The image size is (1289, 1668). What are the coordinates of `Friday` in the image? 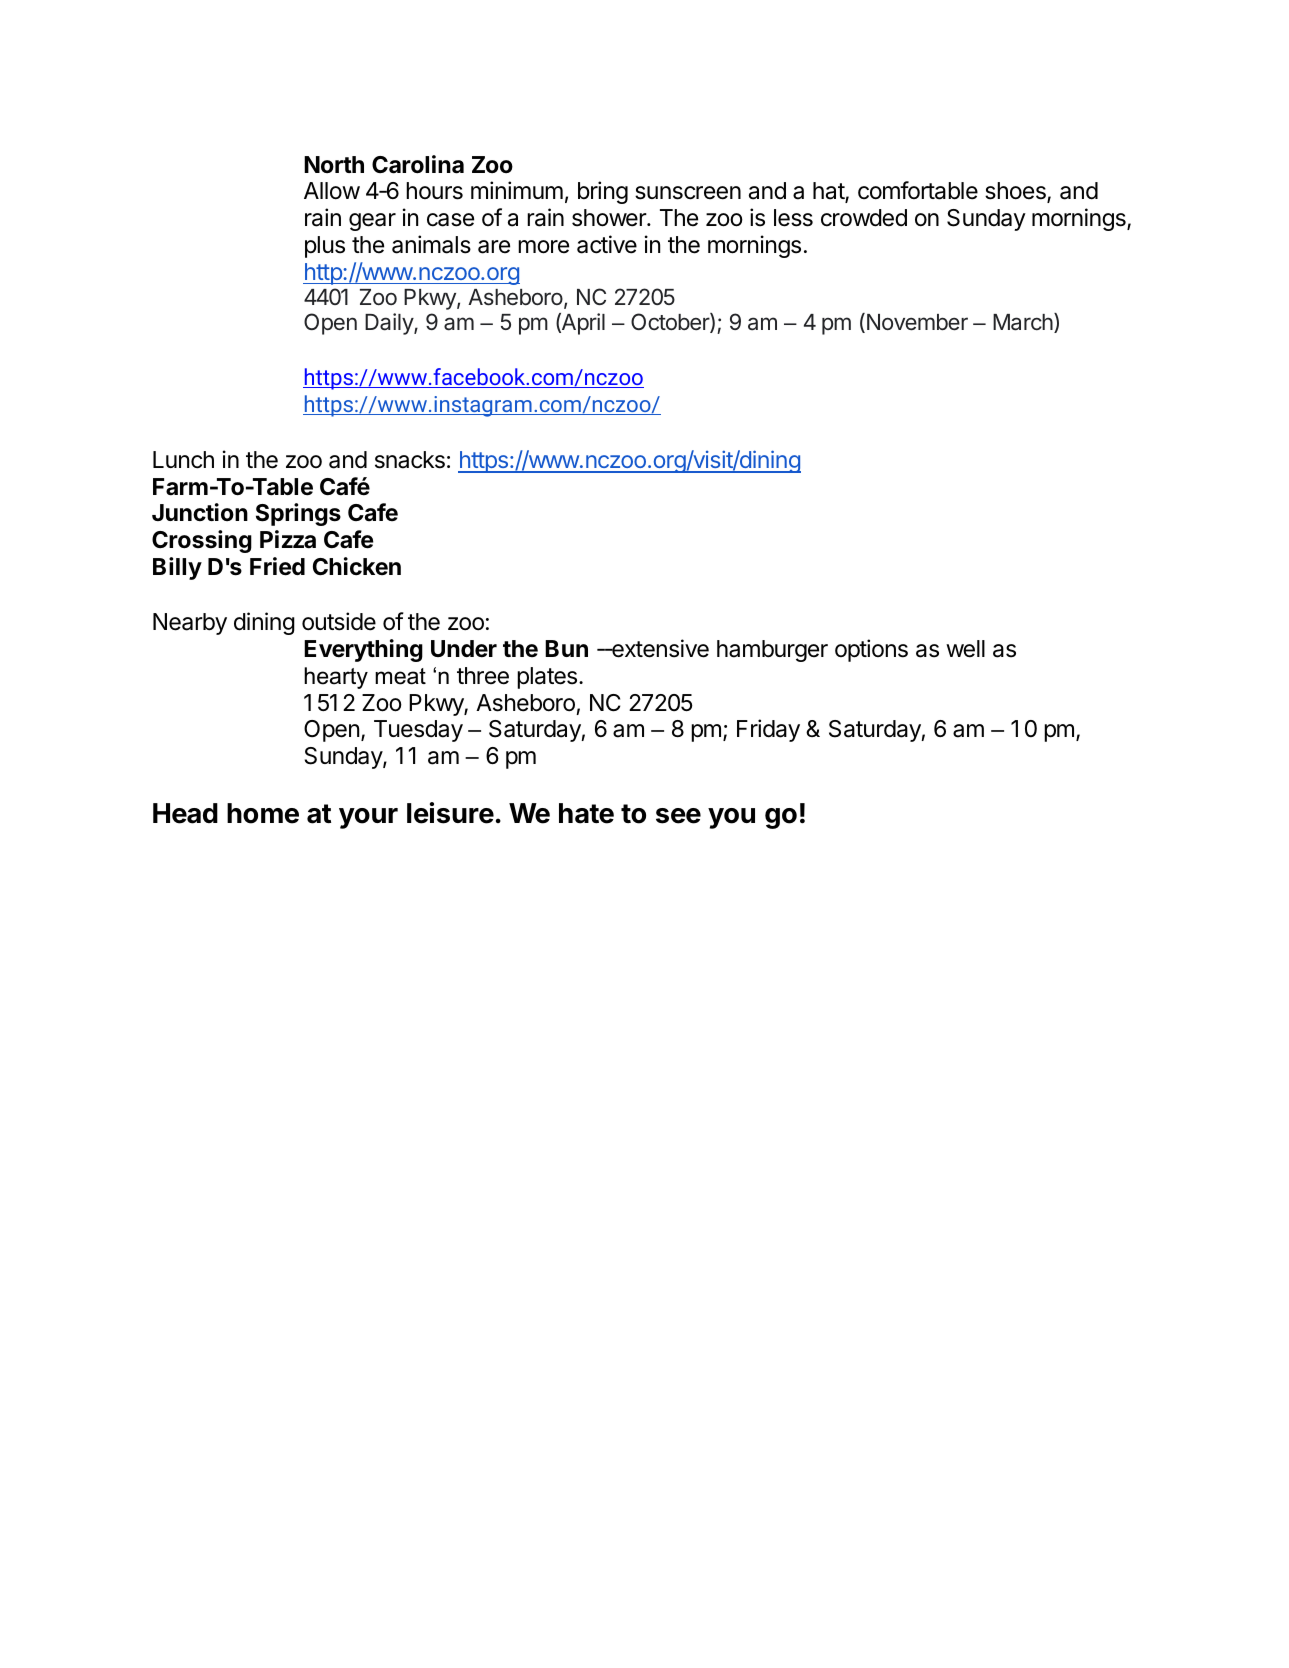 It's located at (768, 730).
